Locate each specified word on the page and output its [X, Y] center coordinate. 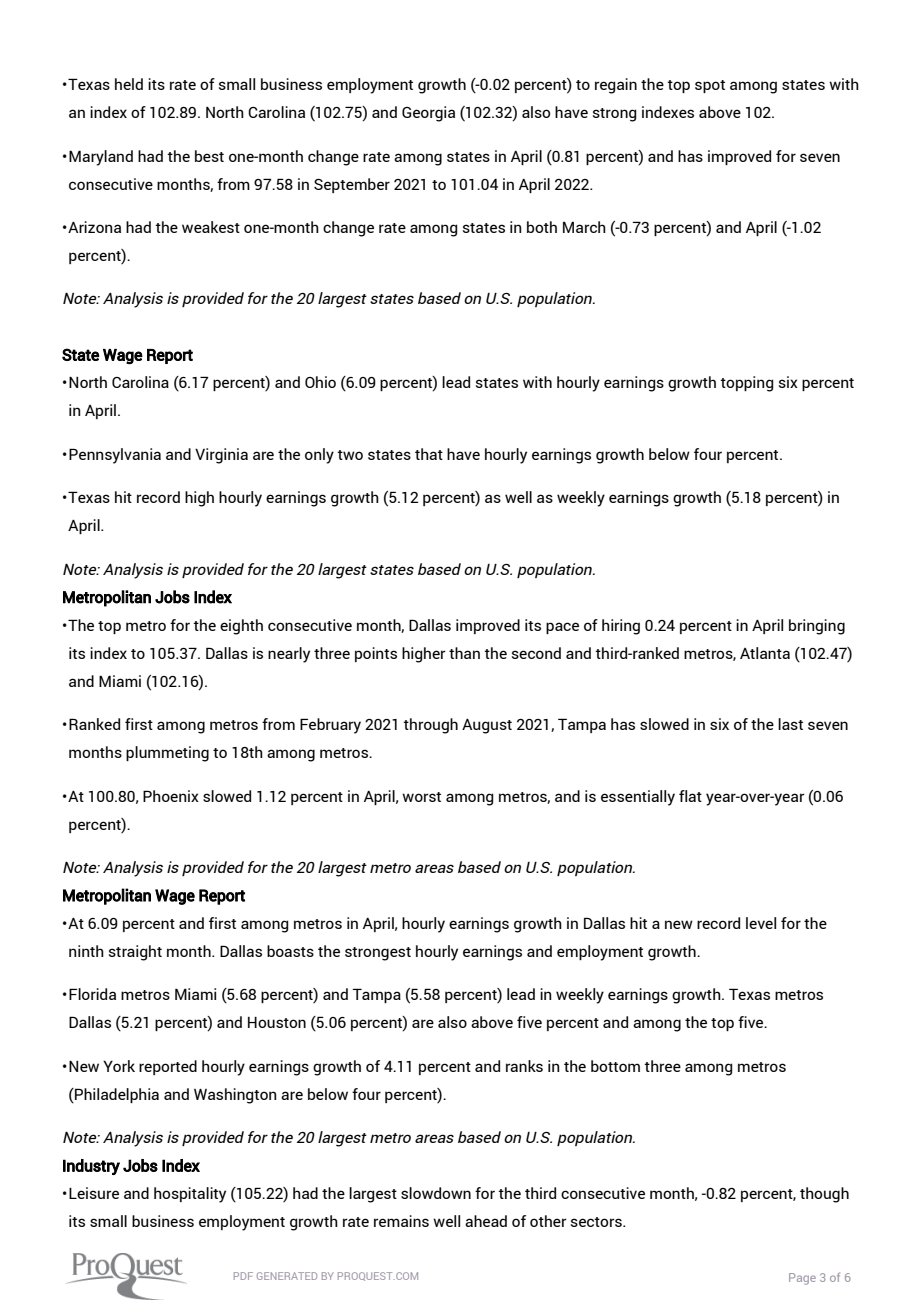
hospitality [190, 1195]
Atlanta [765, 653]
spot [710, 86]
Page [802, 1279]
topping [747, 384]
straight [135, 953]
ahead [486, 1221]
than [464, 653]
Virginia [221, 456]
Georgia [428, 114]
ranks [524, 1066]
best [209, 156]
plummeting [167, 754]
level [761, 923]
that [429, 454]
